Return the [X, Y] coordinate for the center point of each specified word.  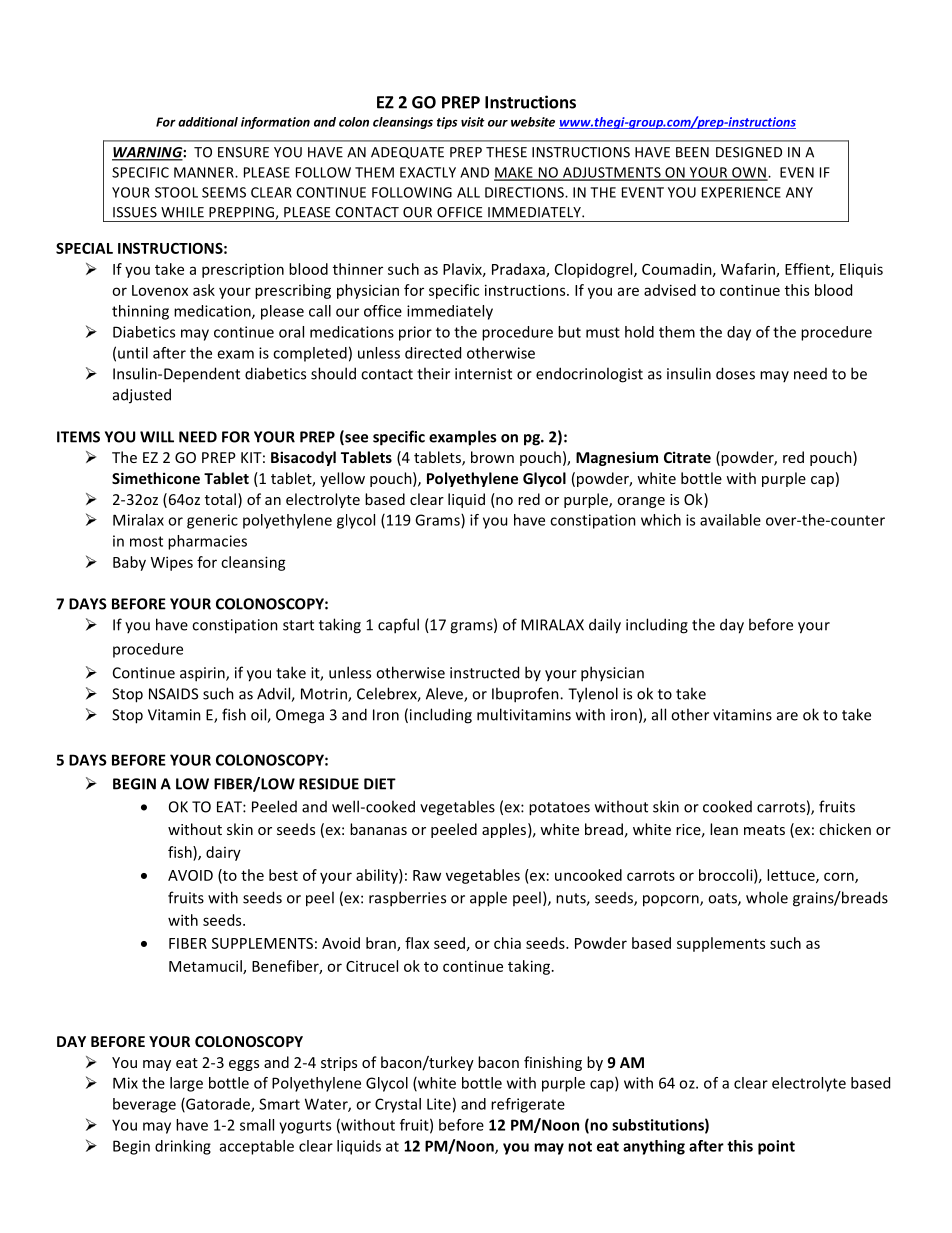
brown [492, 457]
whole [767, 897]
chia [507, 943]
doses [735, 373]
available [730, 520]
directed [433, 353]
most [146, 541]
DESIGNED [749, 152]
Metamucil [206, 967]
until [133, 353]
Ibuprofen [526, 695]
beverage [144, 1105]
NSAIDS [173, 694]
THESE [506, 152]
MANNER [205, 172]
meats [764, 830]
